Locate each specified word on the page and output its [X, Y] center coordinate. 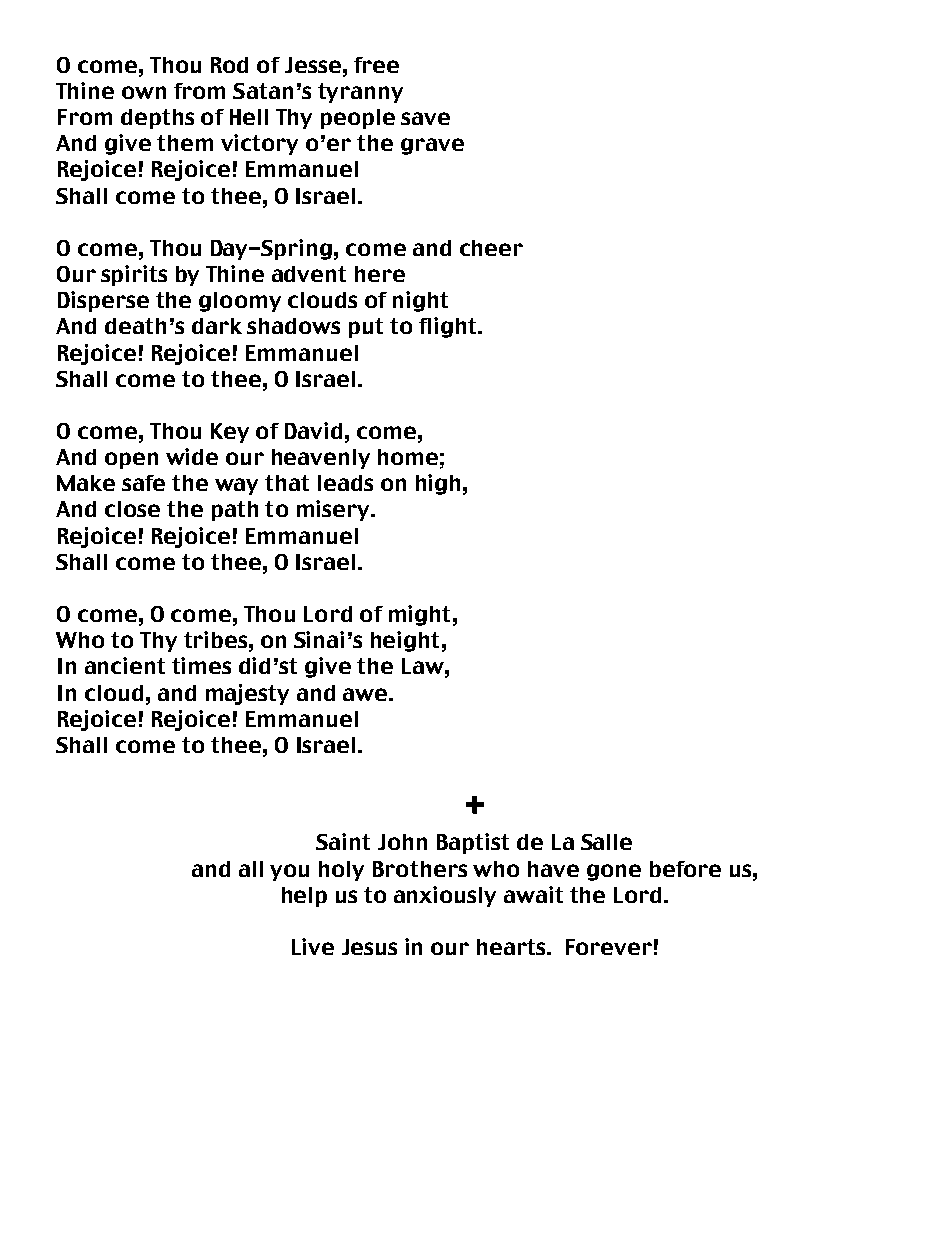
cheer [491, 248]
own [144, 92]
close [132, 509]
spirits [134, 275]
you [289, 872]
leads [345, 483]
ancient [125, 665]
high [438, 484]
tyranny [360, 93]
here [380, 274]
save [425, 118]
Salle [606, 842]
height [405, 641]
